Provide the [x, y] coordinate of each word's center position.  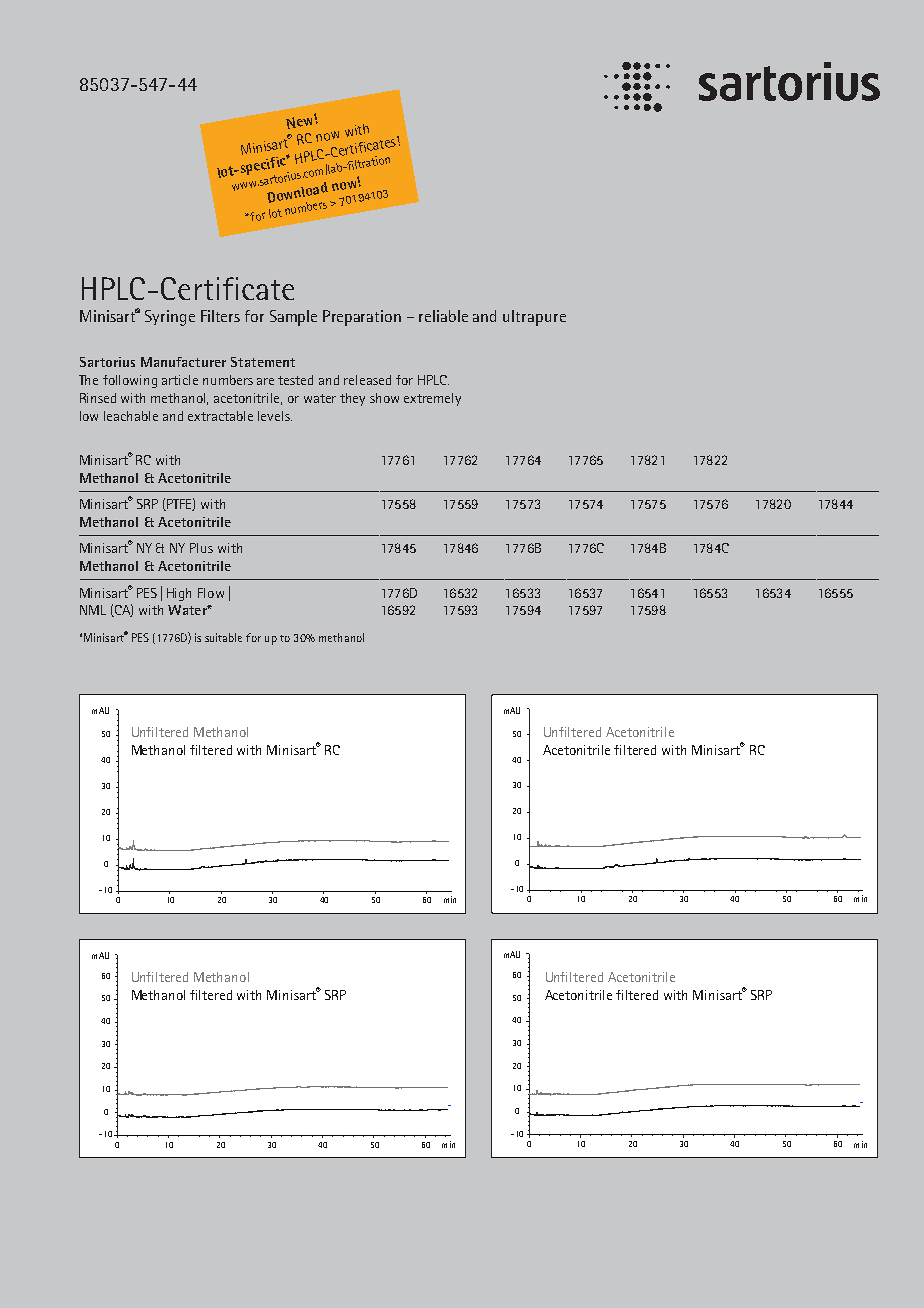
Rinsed [98, 398]
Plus [201, 548]
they [352, 399]
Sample [293, 318]
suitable [223, 637]
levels [275, 416]
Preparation [362, 318]
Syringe [170, 318]
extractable [220, 416]
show [384, 398]
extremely [432, 399]
